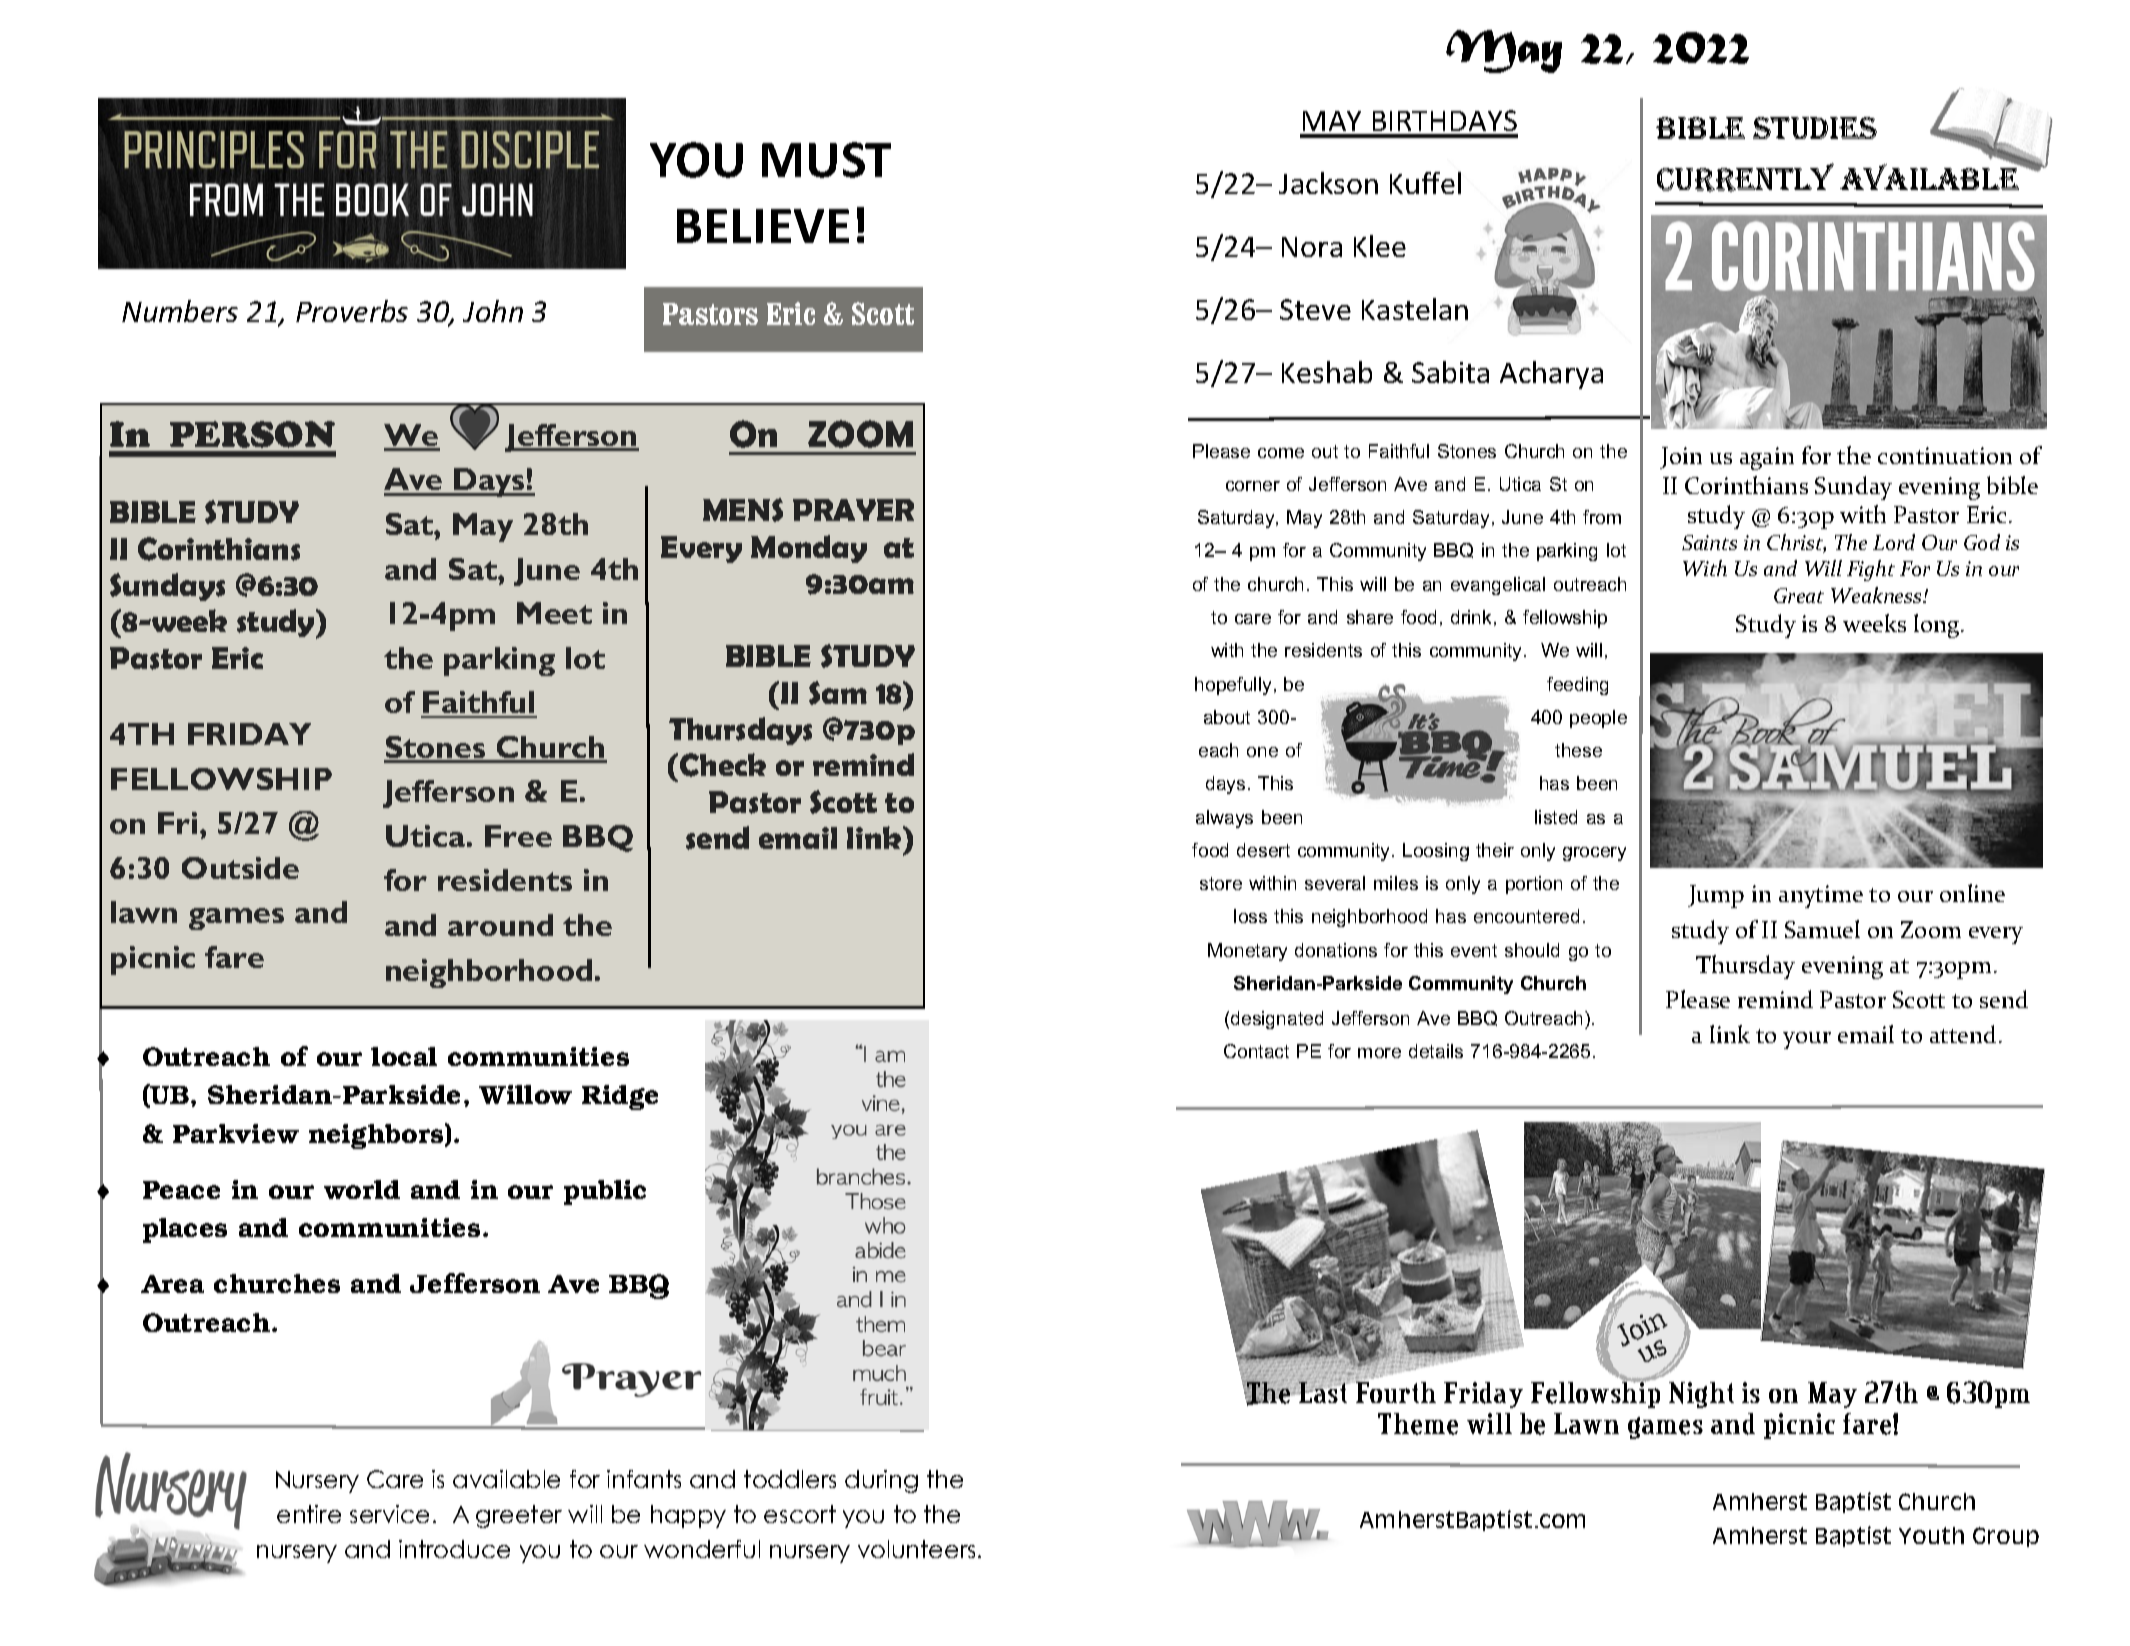 This page has width=2130, height=1646. I want to click on service, so click(389, 1514).
